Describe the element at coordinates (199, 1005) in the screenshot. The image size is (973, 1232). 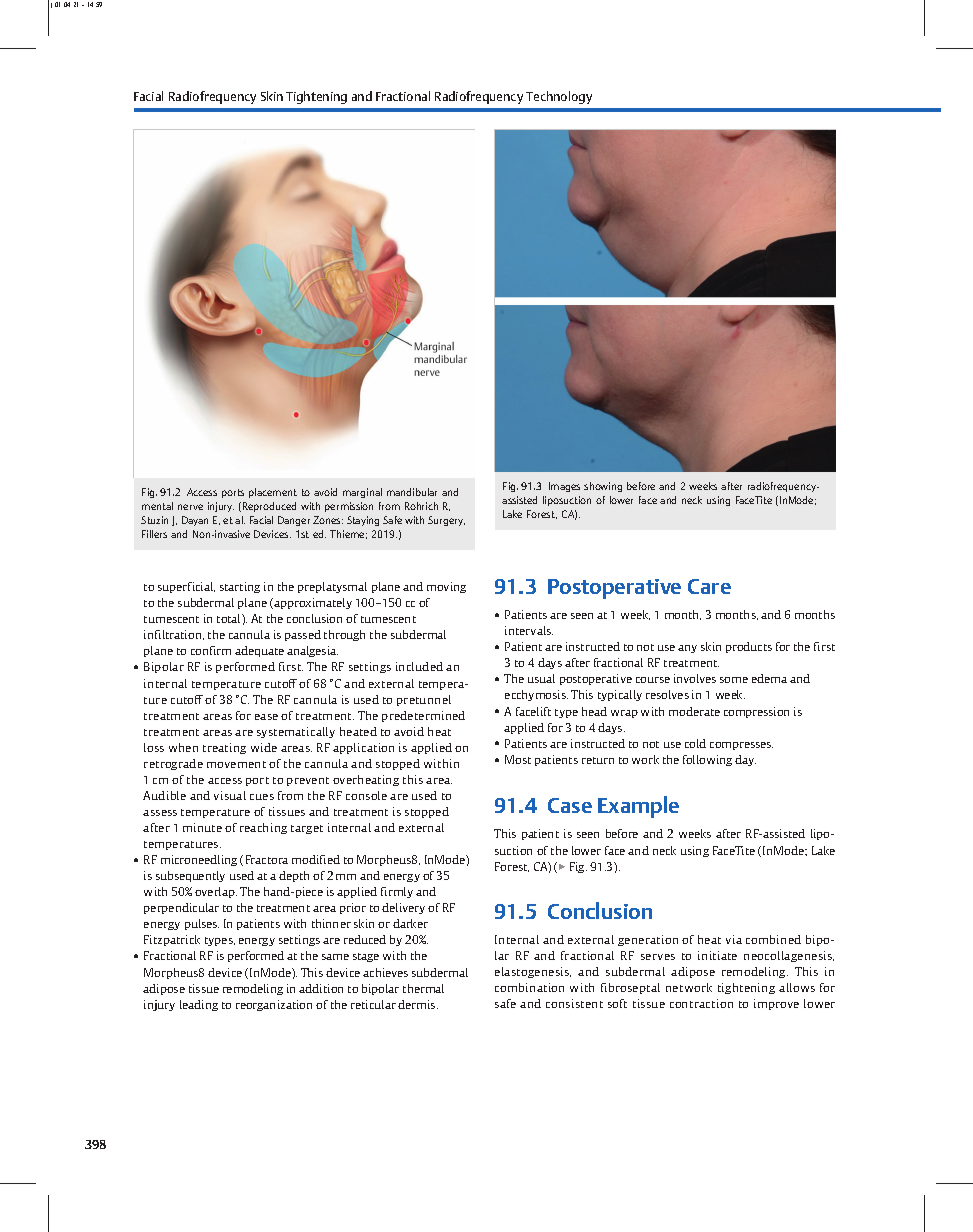
I see `leading` at that location.
